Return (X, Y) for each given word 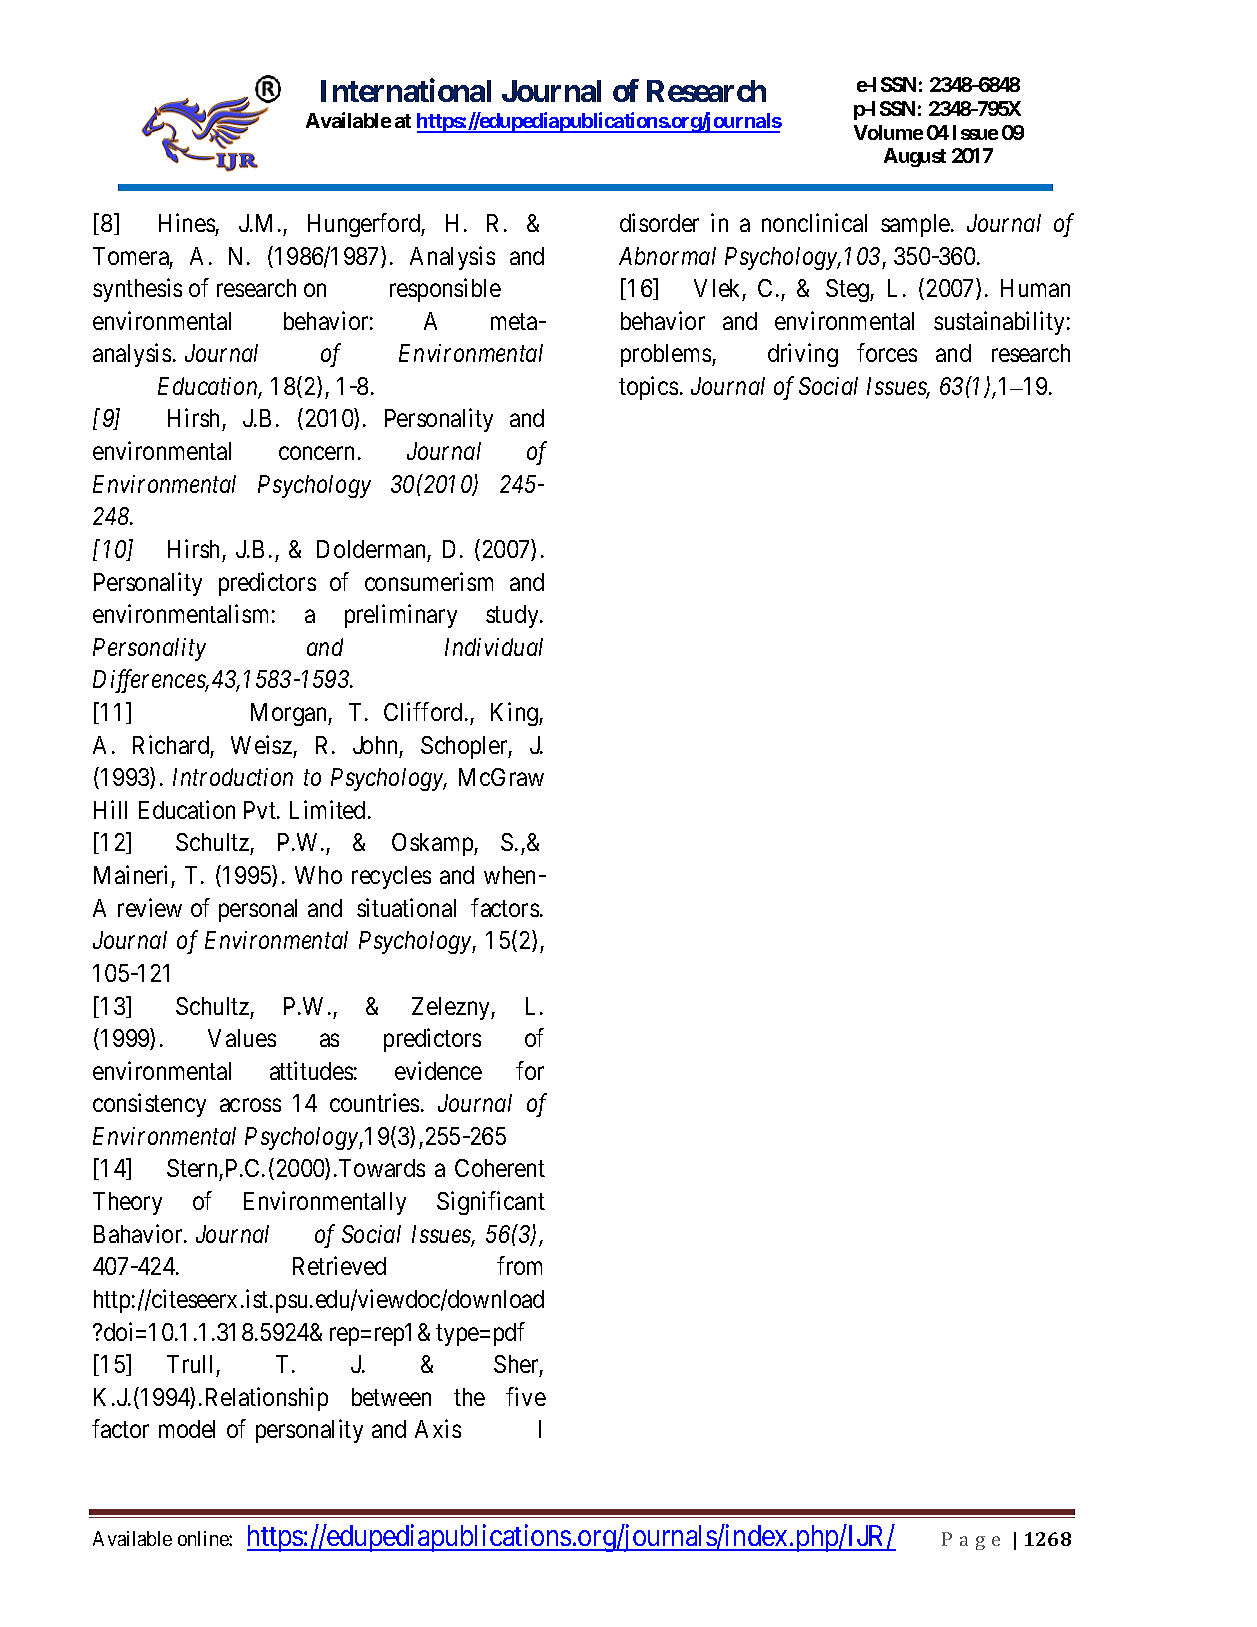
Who (318, 875)
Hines (187, 222)
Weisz (261, 744)
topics (648, 388)
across (250, 1105)
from (519, 1266)
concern (316, 453)
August (915, 157)
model (187, 1429)
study (513, 616)
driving (803, 355)
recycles (391, 877)
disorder (659, 222)
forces (887, 353)
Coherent (500, 1168)
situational (406, 907)
